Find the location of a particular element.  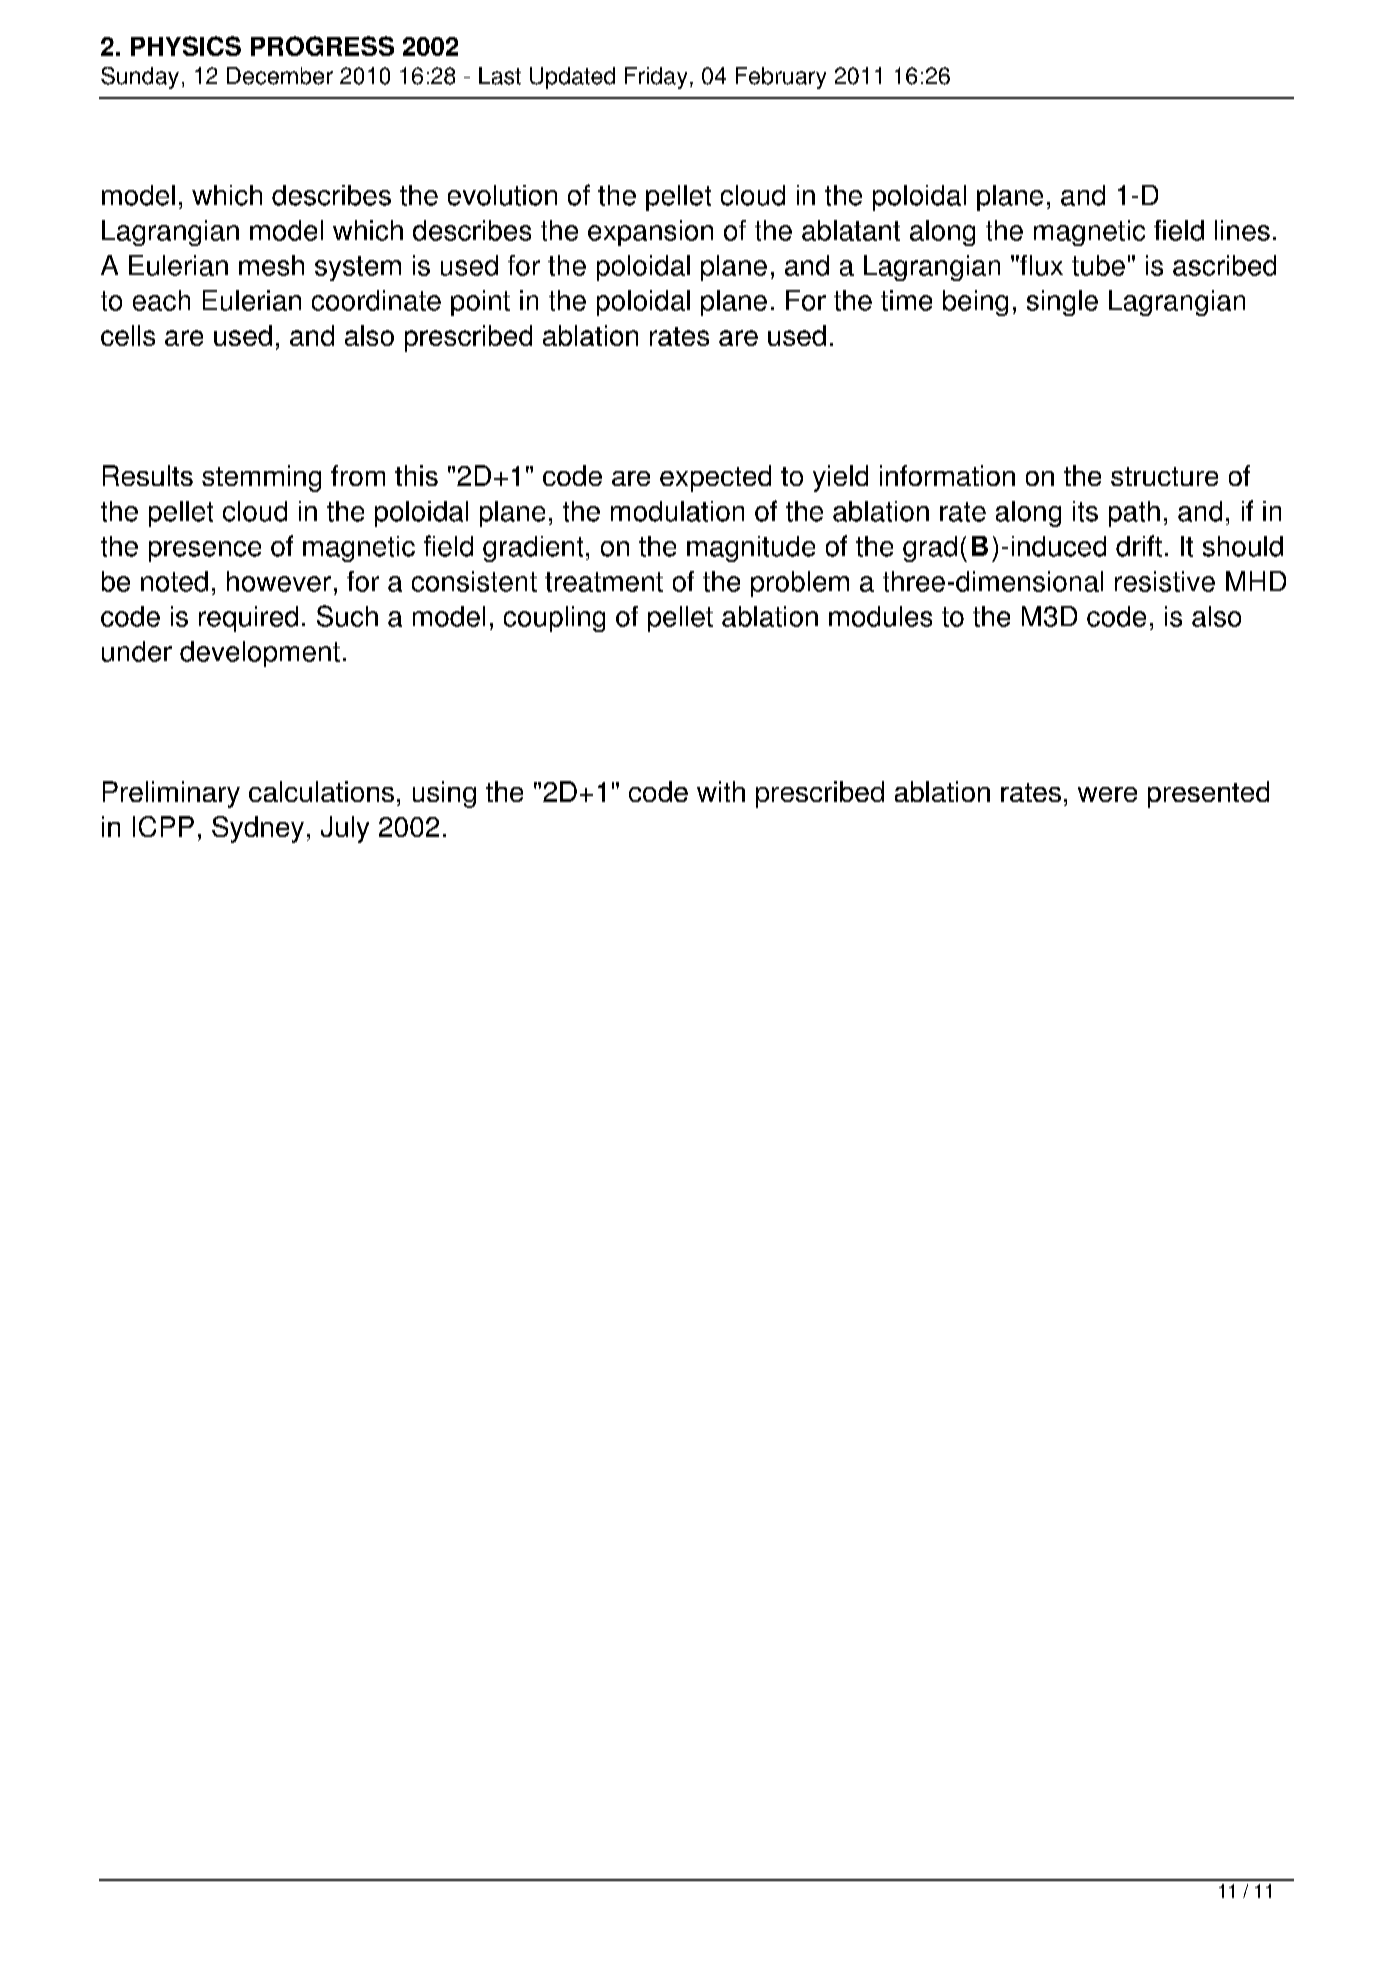

structure is located at coordinates (1164, 476).
